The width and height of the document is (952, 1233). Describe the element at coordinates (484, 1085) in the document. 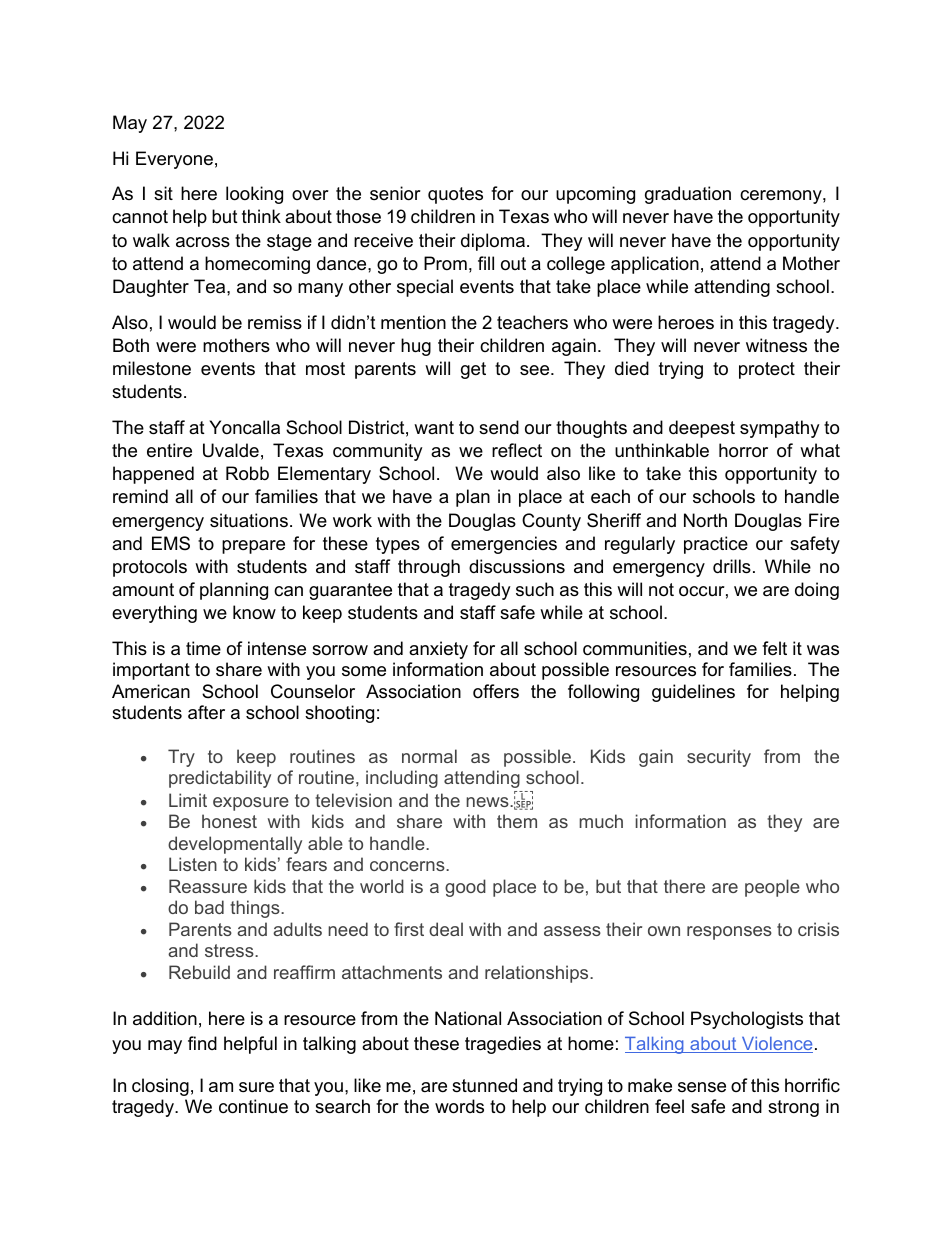

I see `stunned` at that location.
